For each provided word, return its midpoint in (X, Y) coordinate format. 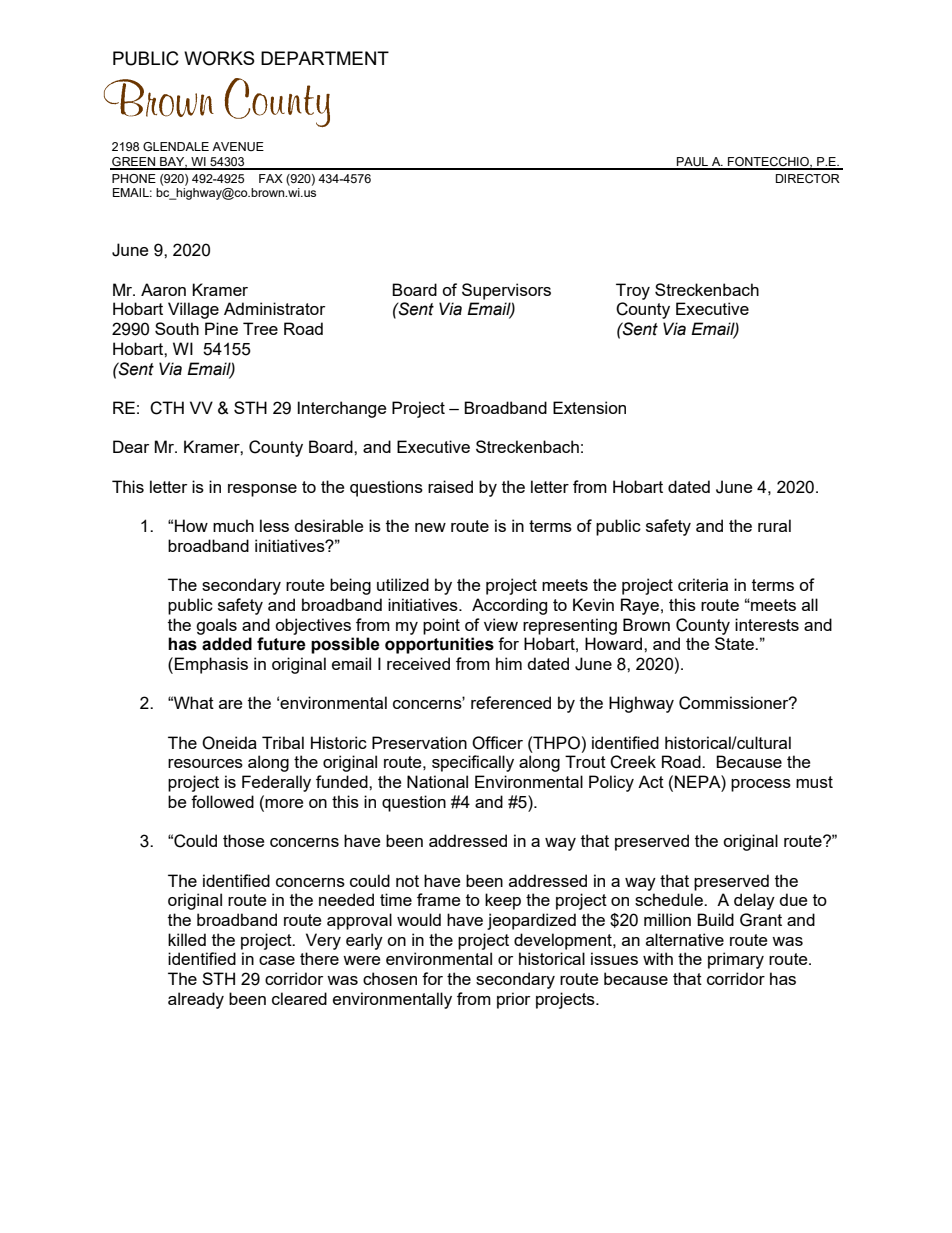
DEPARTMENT (325, 58)
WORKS (219, 58)
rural (774, 525)
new (430, 527)
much (233, 525)
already (196, 1000)
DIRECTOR (808, 178)
